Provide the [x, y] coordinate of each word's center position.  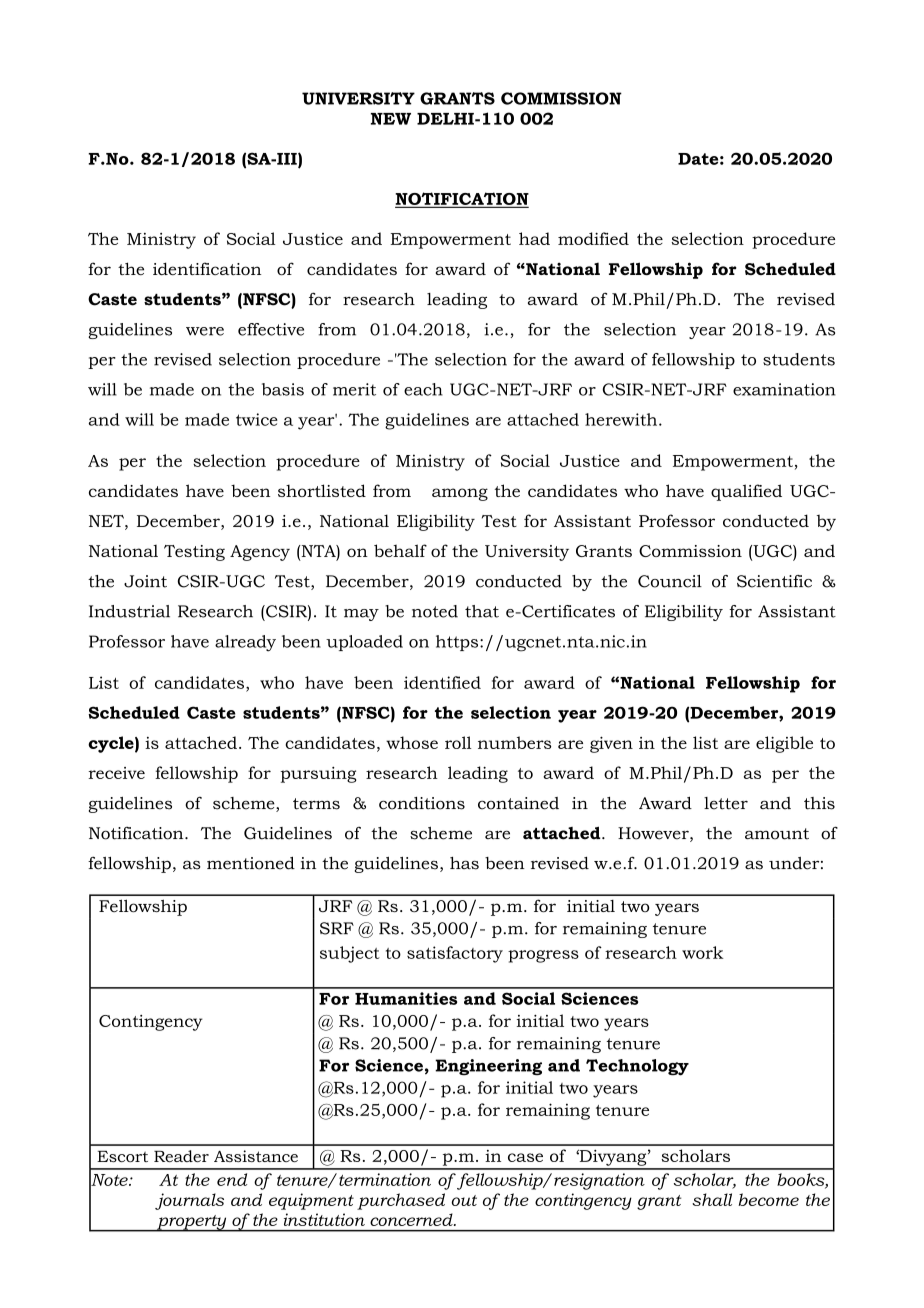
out [464, 1200]
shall [712, 1199]
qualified [746, 492]
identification [207, 268]
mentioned [251, 863]
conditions [422, 803]
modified [593, 238]
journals [189, 1201]
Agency [260, 553]
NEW [391, 119]
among [460, 494]
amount [777, 834]
